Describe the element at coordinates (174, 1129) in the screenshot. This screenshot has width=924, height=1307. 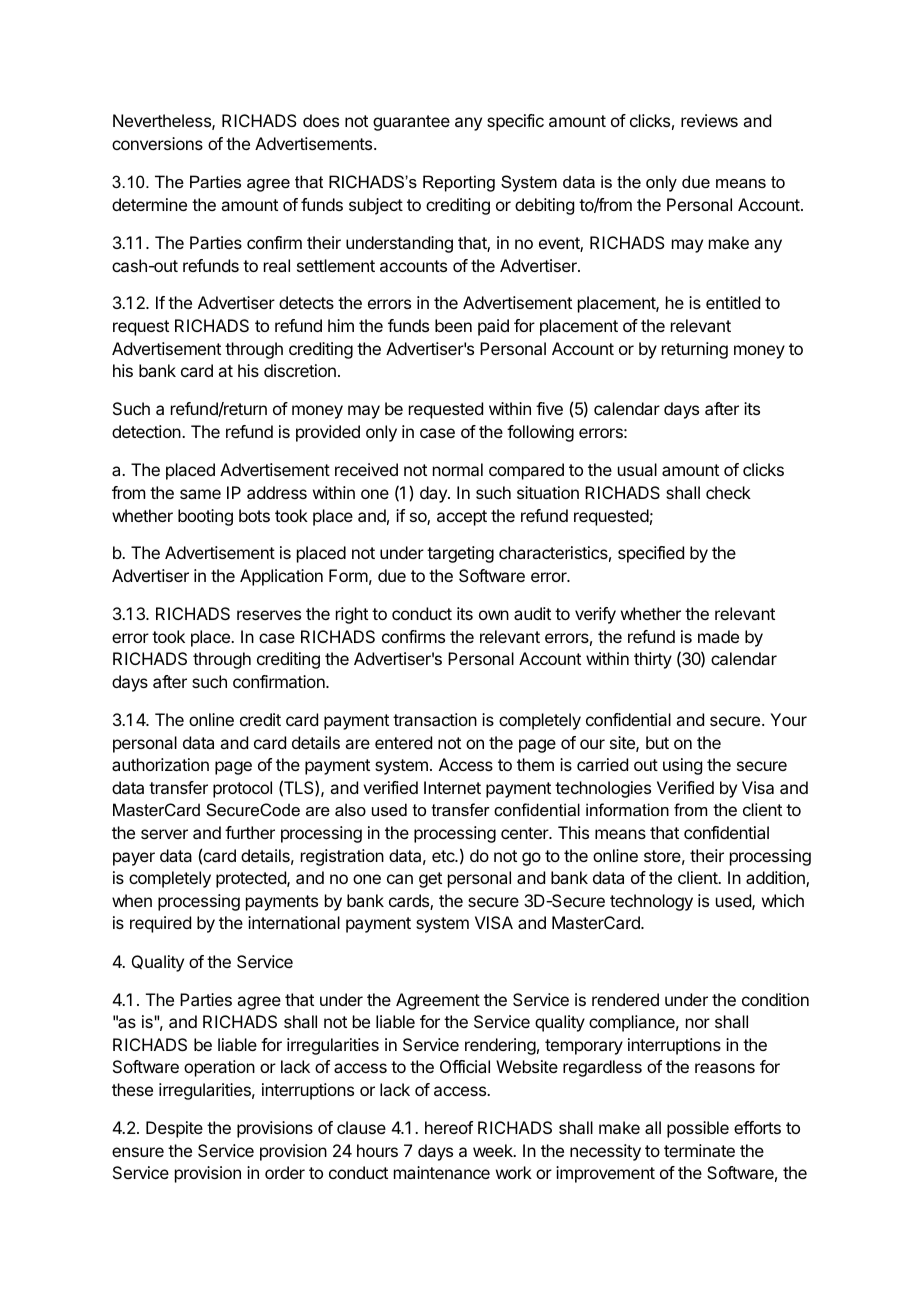
I see `Despite` at that location.
